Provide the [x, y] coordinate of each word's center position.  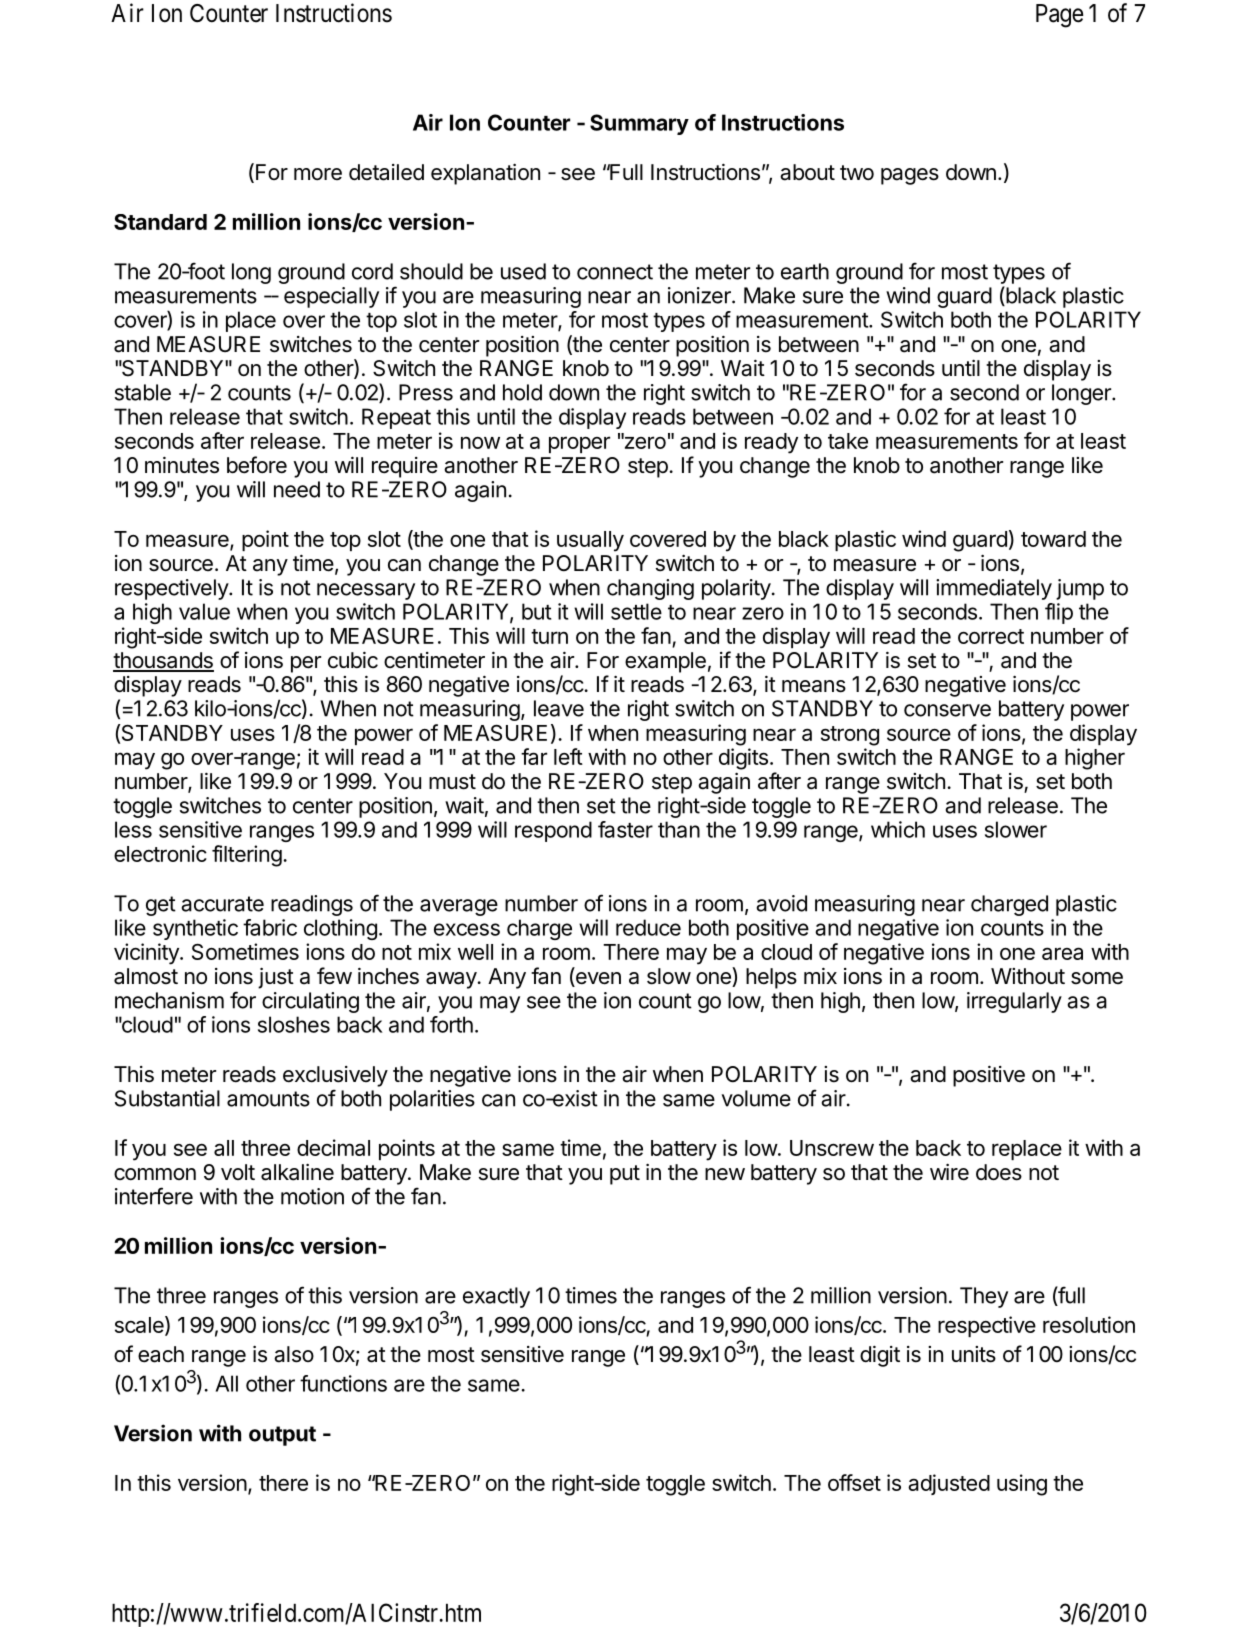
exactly [496, 1297]
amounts [268, 1099]
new [725, 1174]
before [257, 465]
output [282, 1436]
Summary [639, 124]
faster [625, 829]
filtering [247, 856]
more [318, 174]
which [898, 829]
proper [579, 444]
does [999, 1172]
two [857, 172]
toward [1053, 539]
